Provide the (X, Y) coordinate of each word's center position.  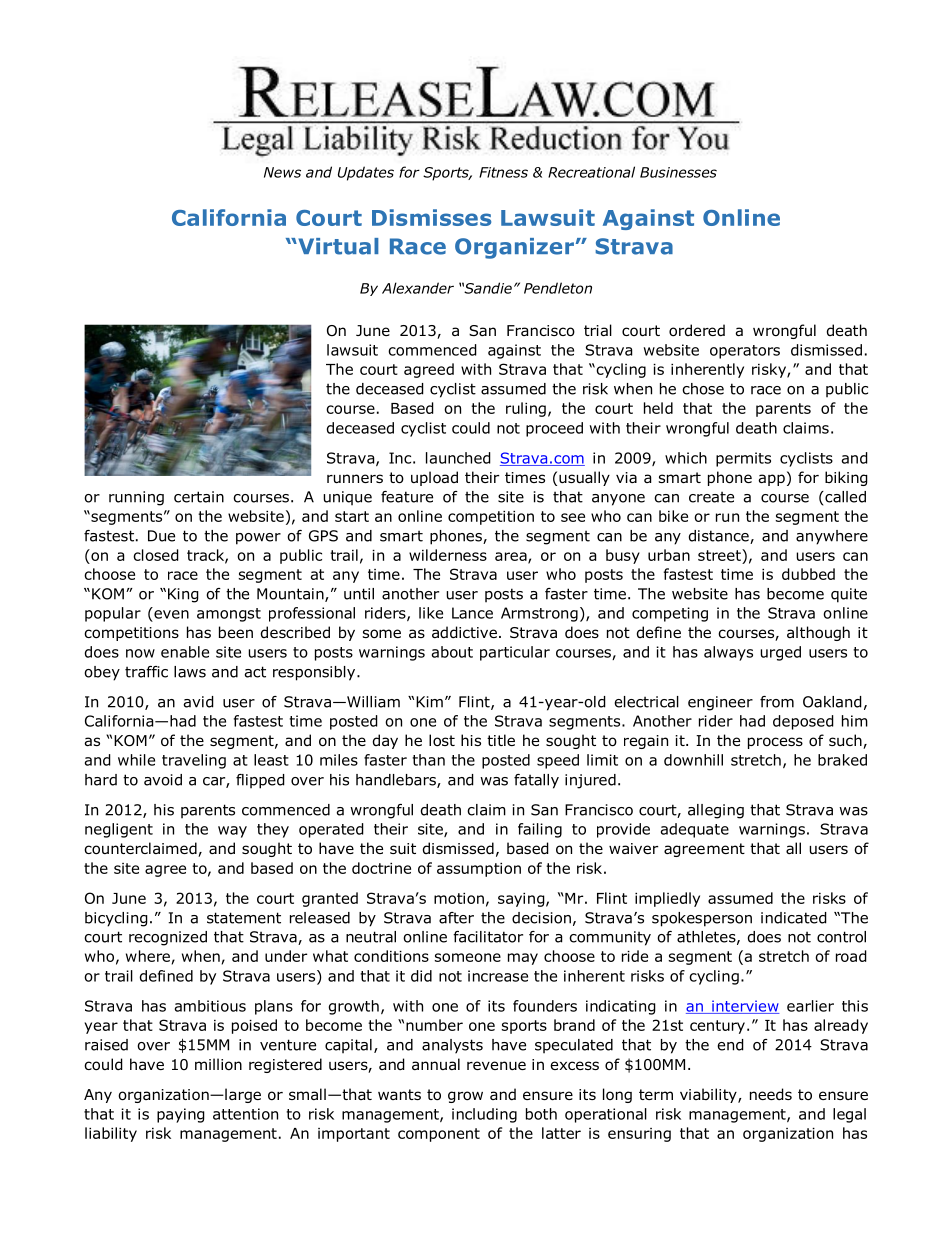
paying (181, 1115)
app (771, 480)
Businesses (678, 172)
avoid (163, 780)
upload (434, 478)
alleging (716, 811)
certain (199, 497)
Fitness (503, 172)
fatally (536, 781)
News (282, 172)
